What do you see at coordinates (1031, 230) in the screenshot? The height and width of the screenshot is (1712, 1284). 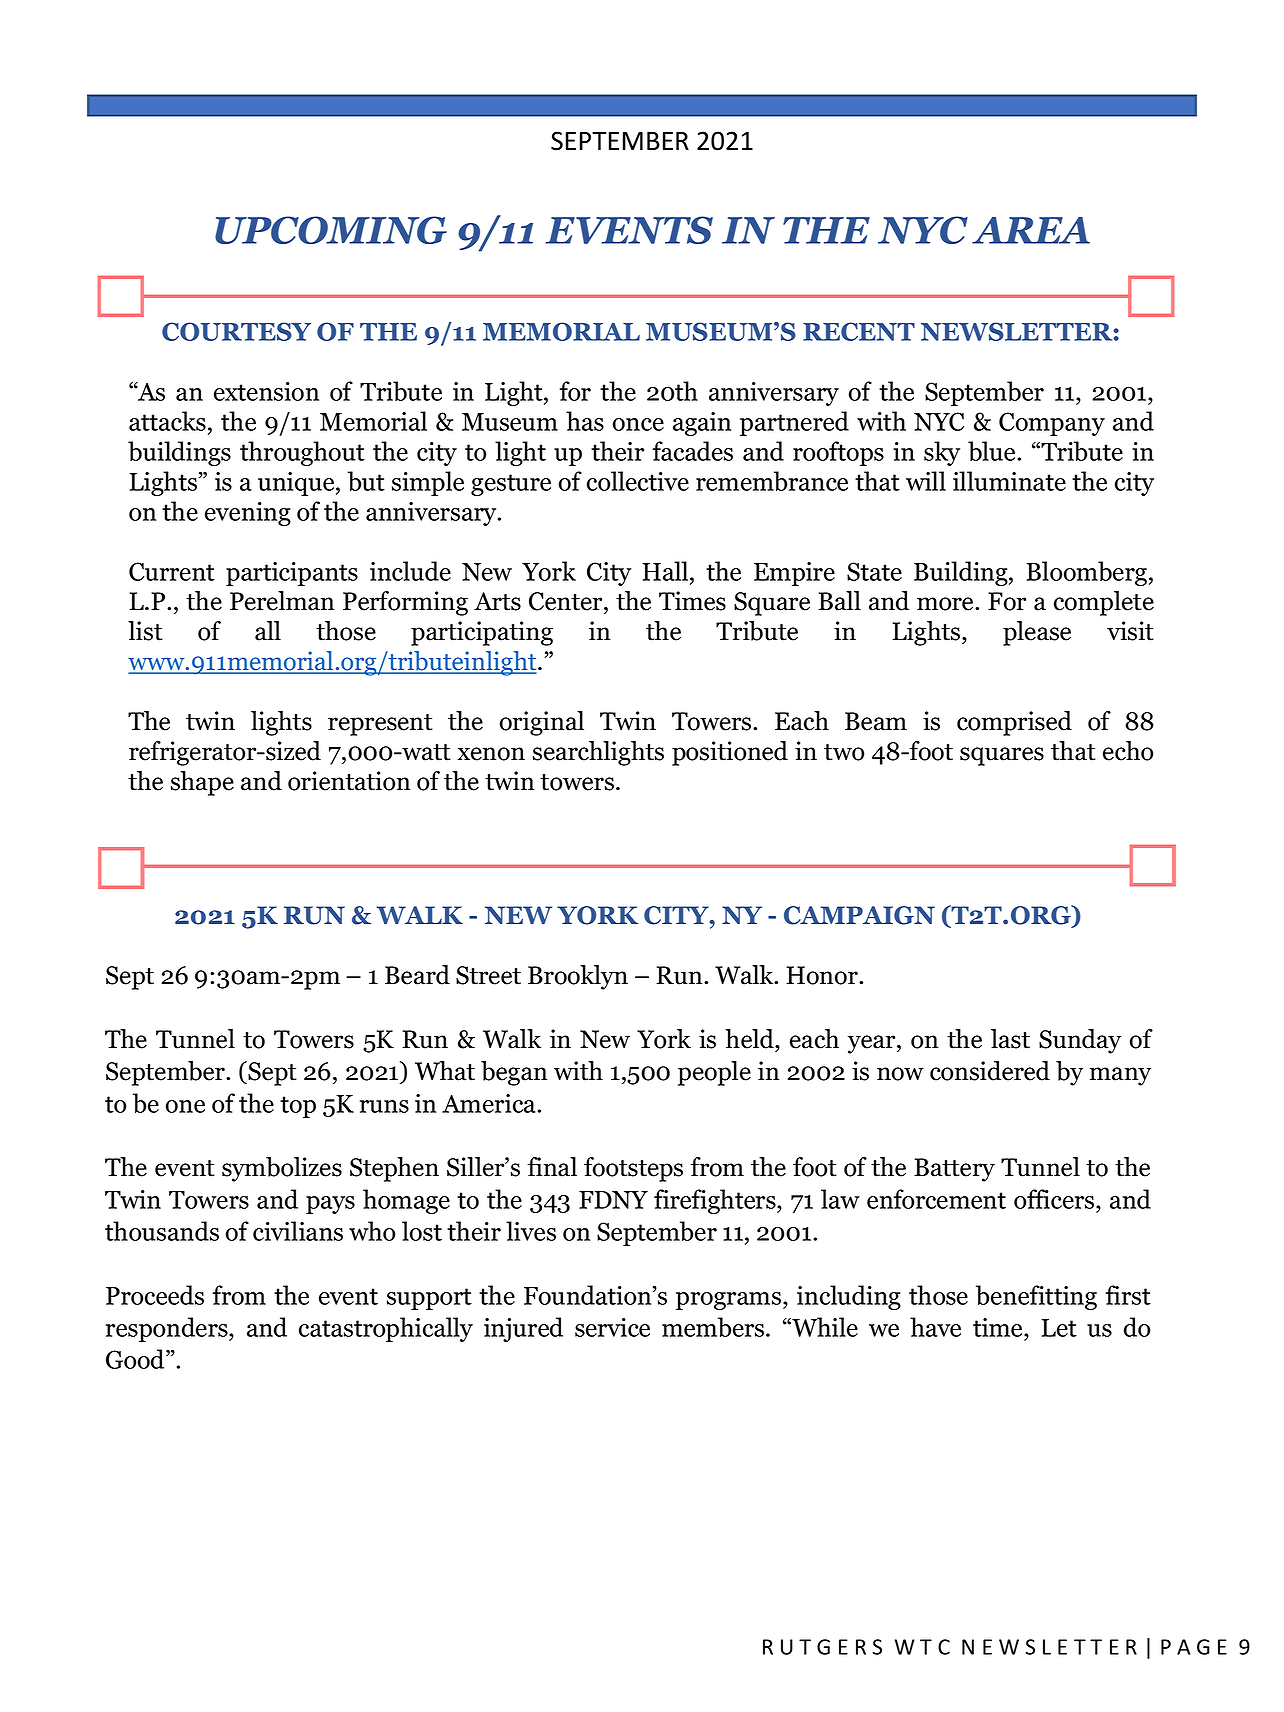 I see `AREA` at bounding box center [1031, 230].
